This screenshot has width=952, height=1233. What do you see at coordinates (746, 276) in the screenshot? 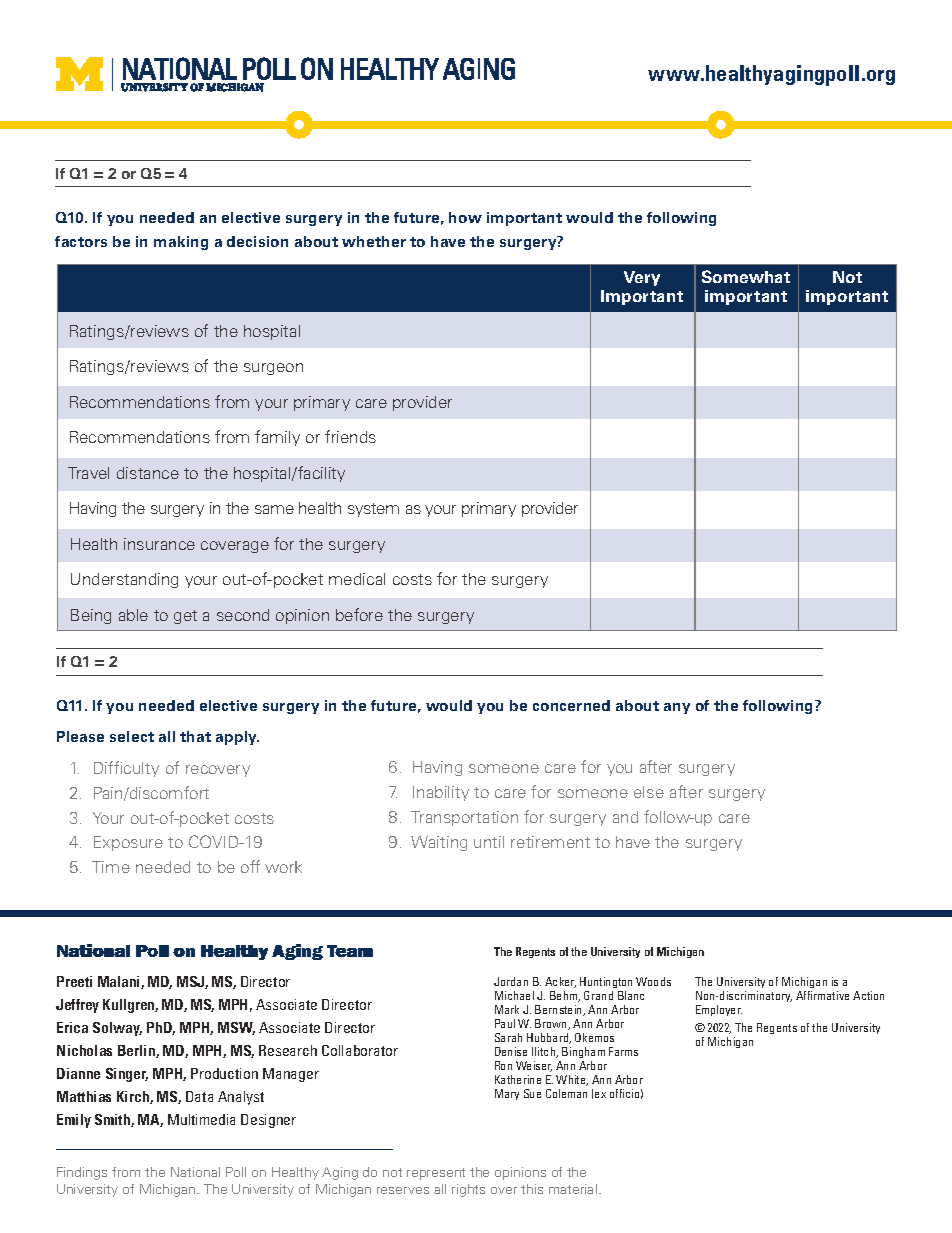
I see `Somewhat` at bounding box center [746, 276].
